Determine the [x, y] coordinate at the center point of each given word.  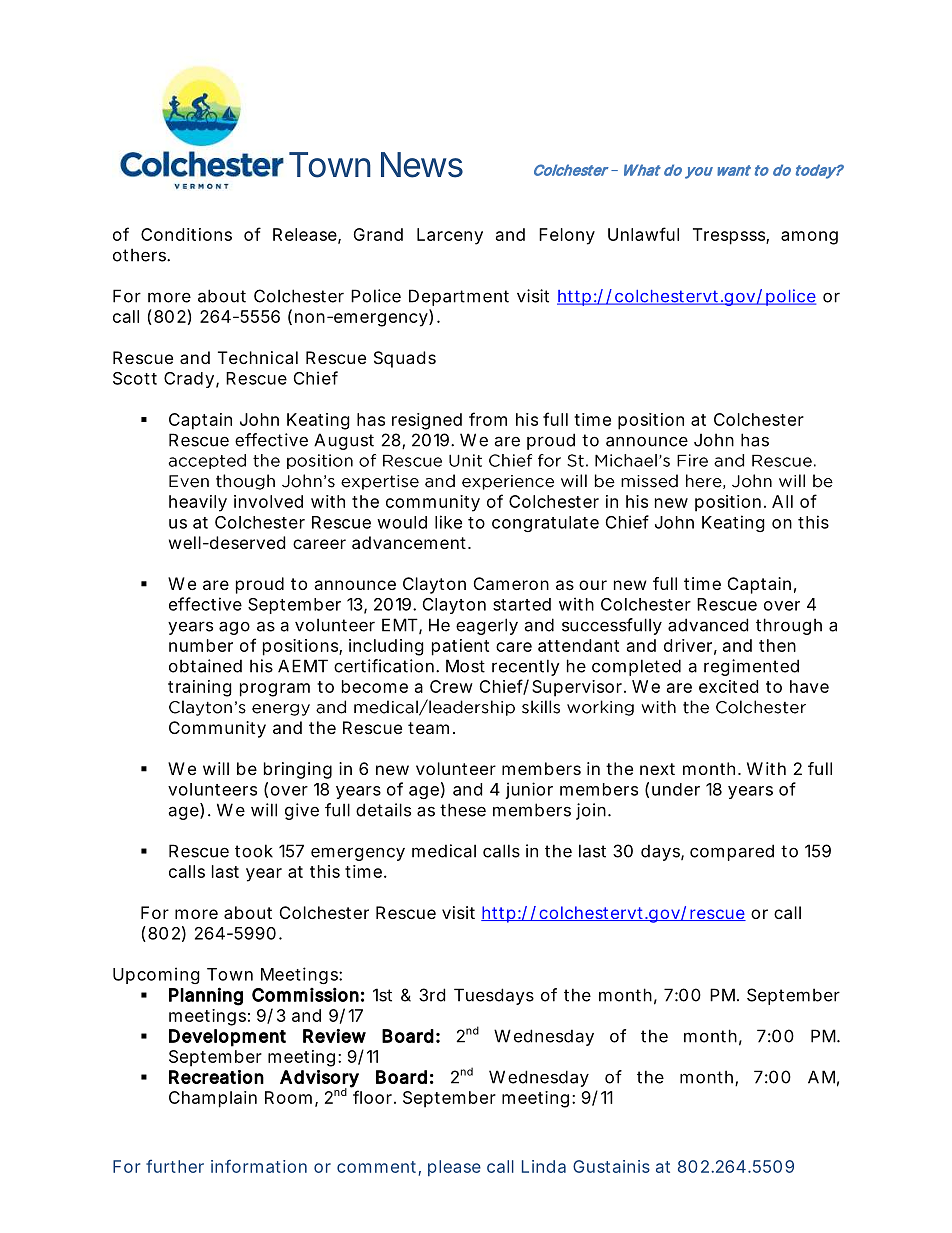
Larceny [450, 236]
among [809, 238]
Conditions [186, 234]
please [454, 1168]
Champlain [213, 1099]
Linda [544, 1166]
